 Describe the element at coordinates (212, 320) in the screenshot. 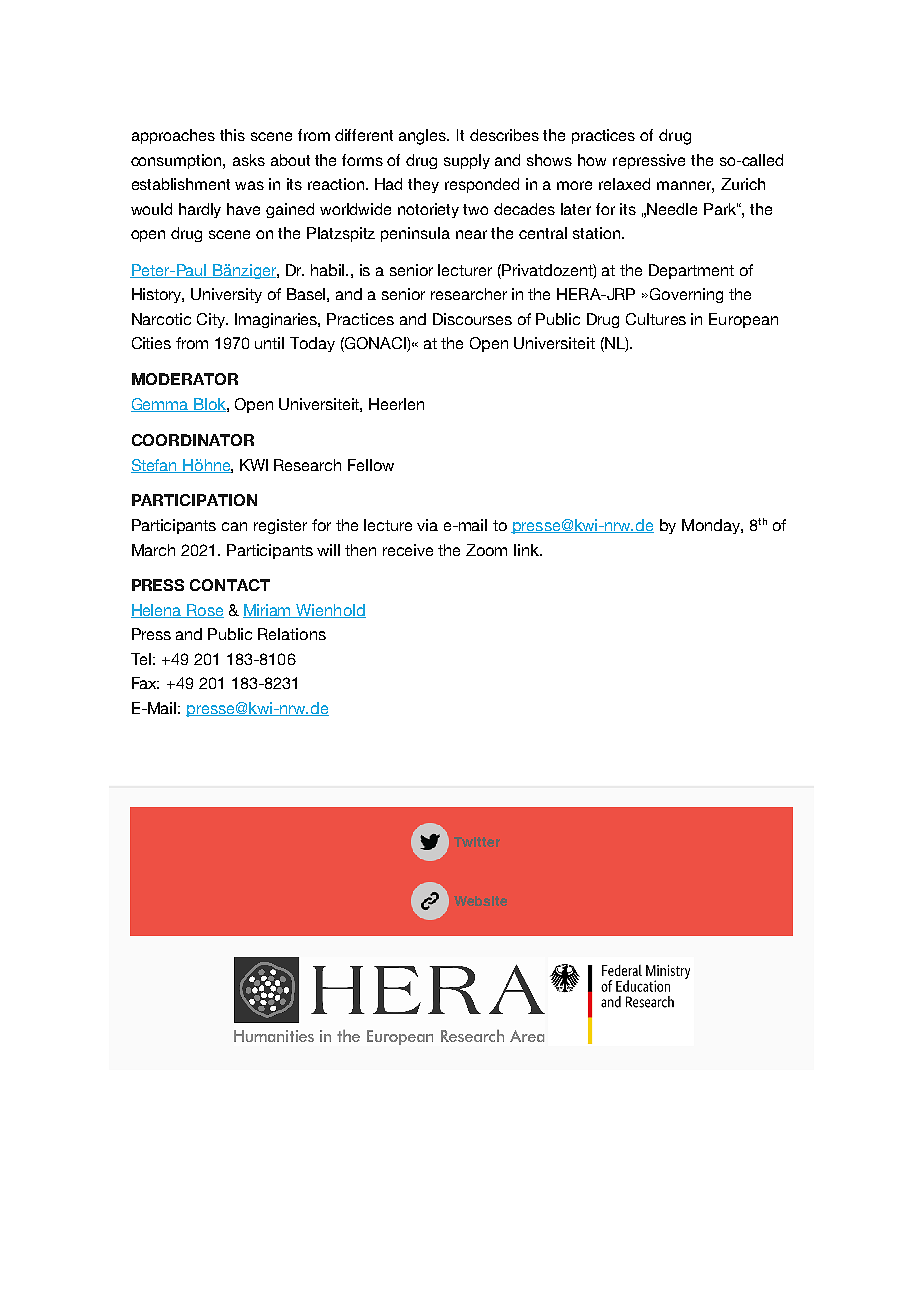

I see `City` at that location.
